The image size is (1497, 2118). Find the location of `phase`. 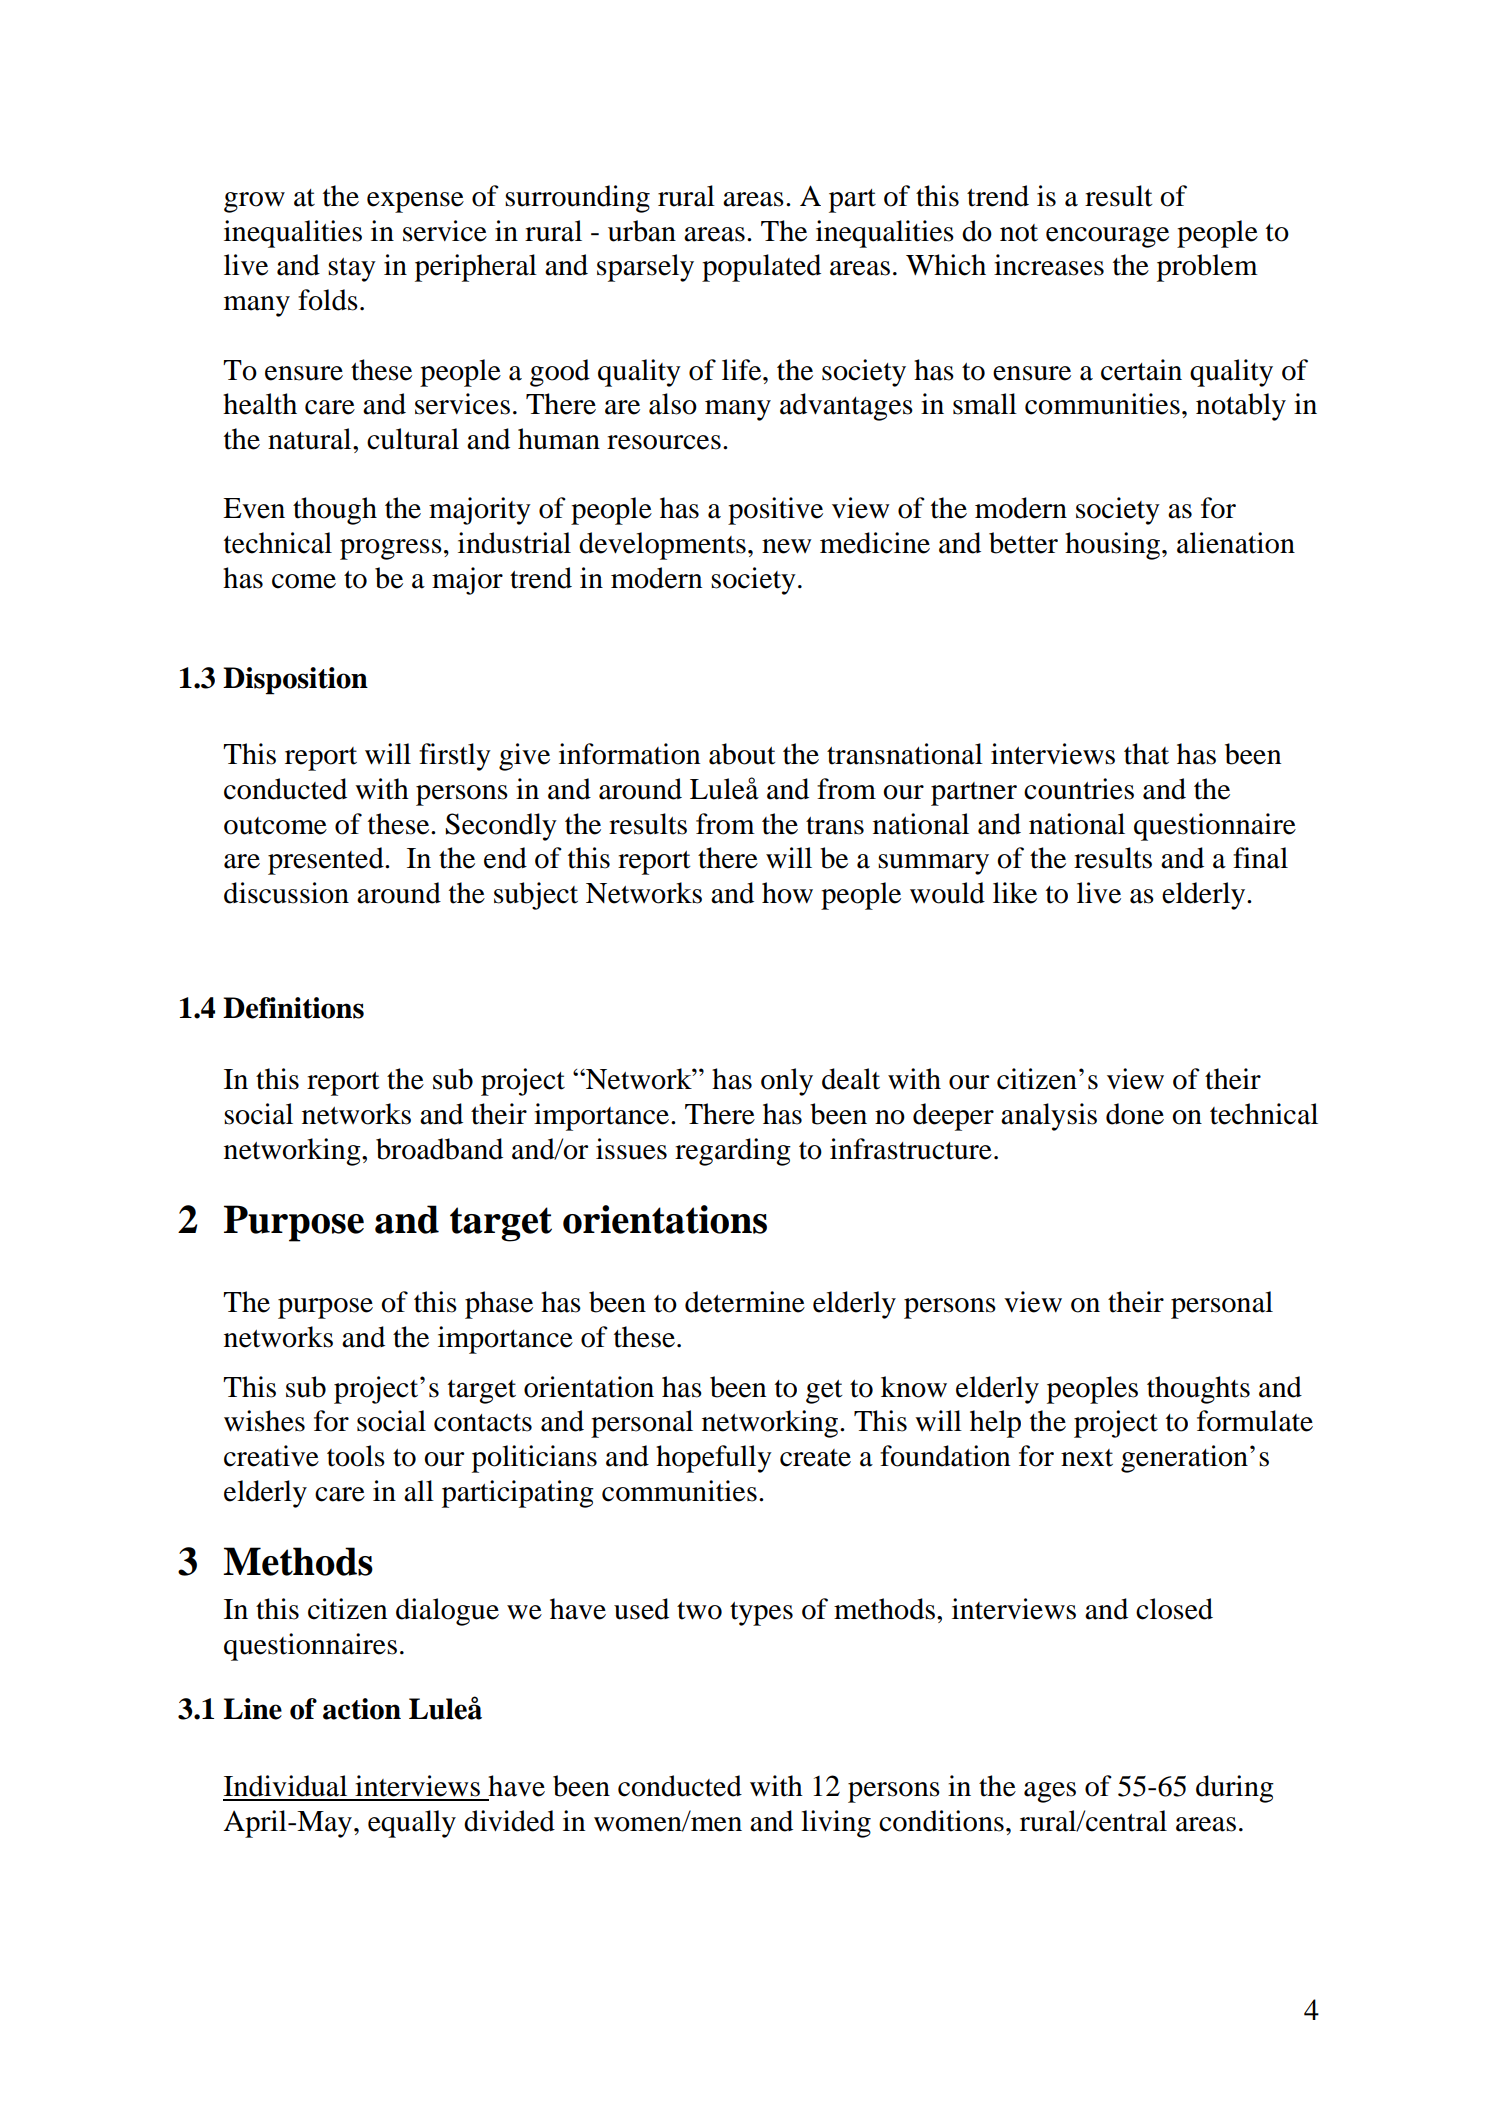

phase is located at coordinates (499, 1305).
